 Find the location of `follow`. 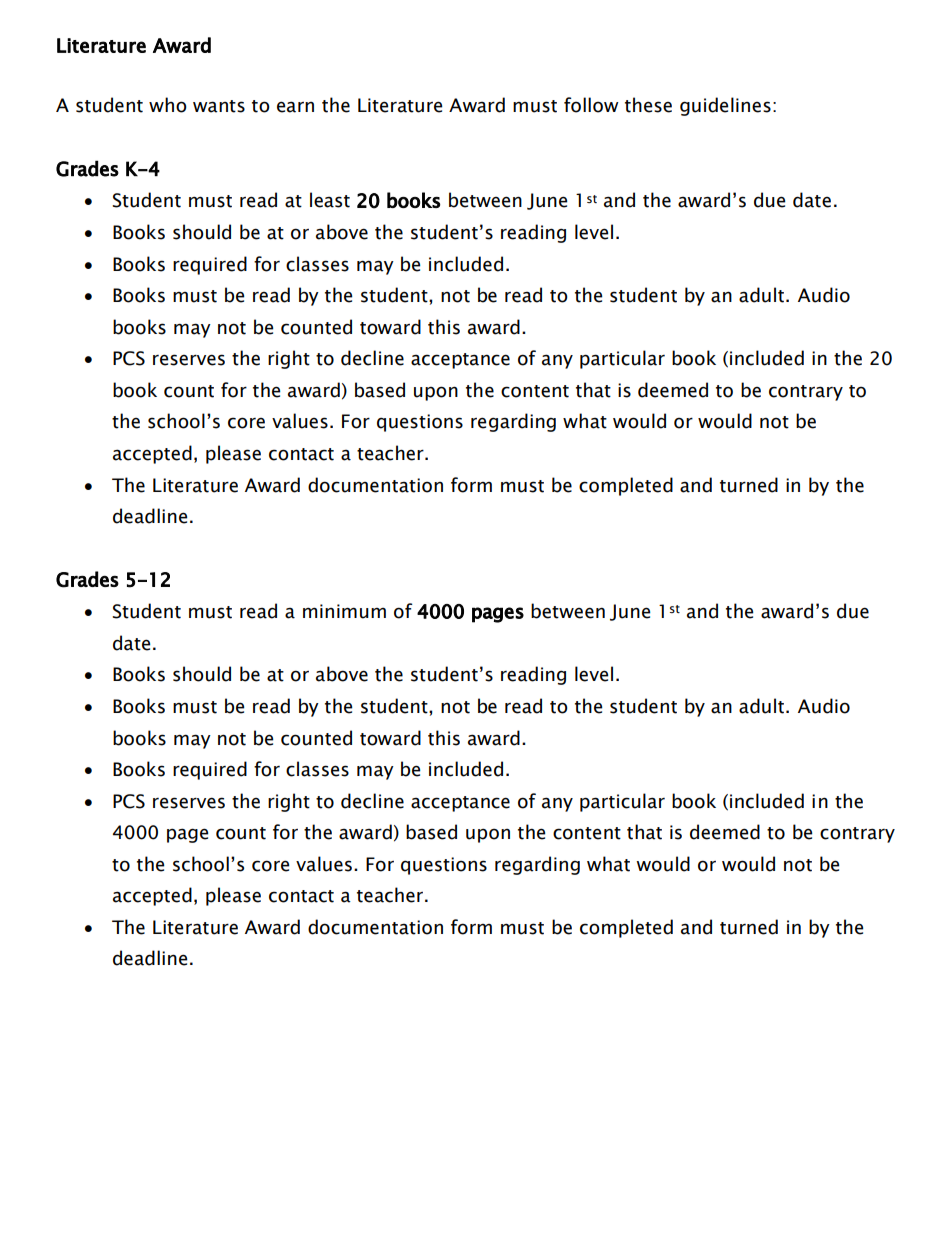

follow is located at coordinates (591, 105).
